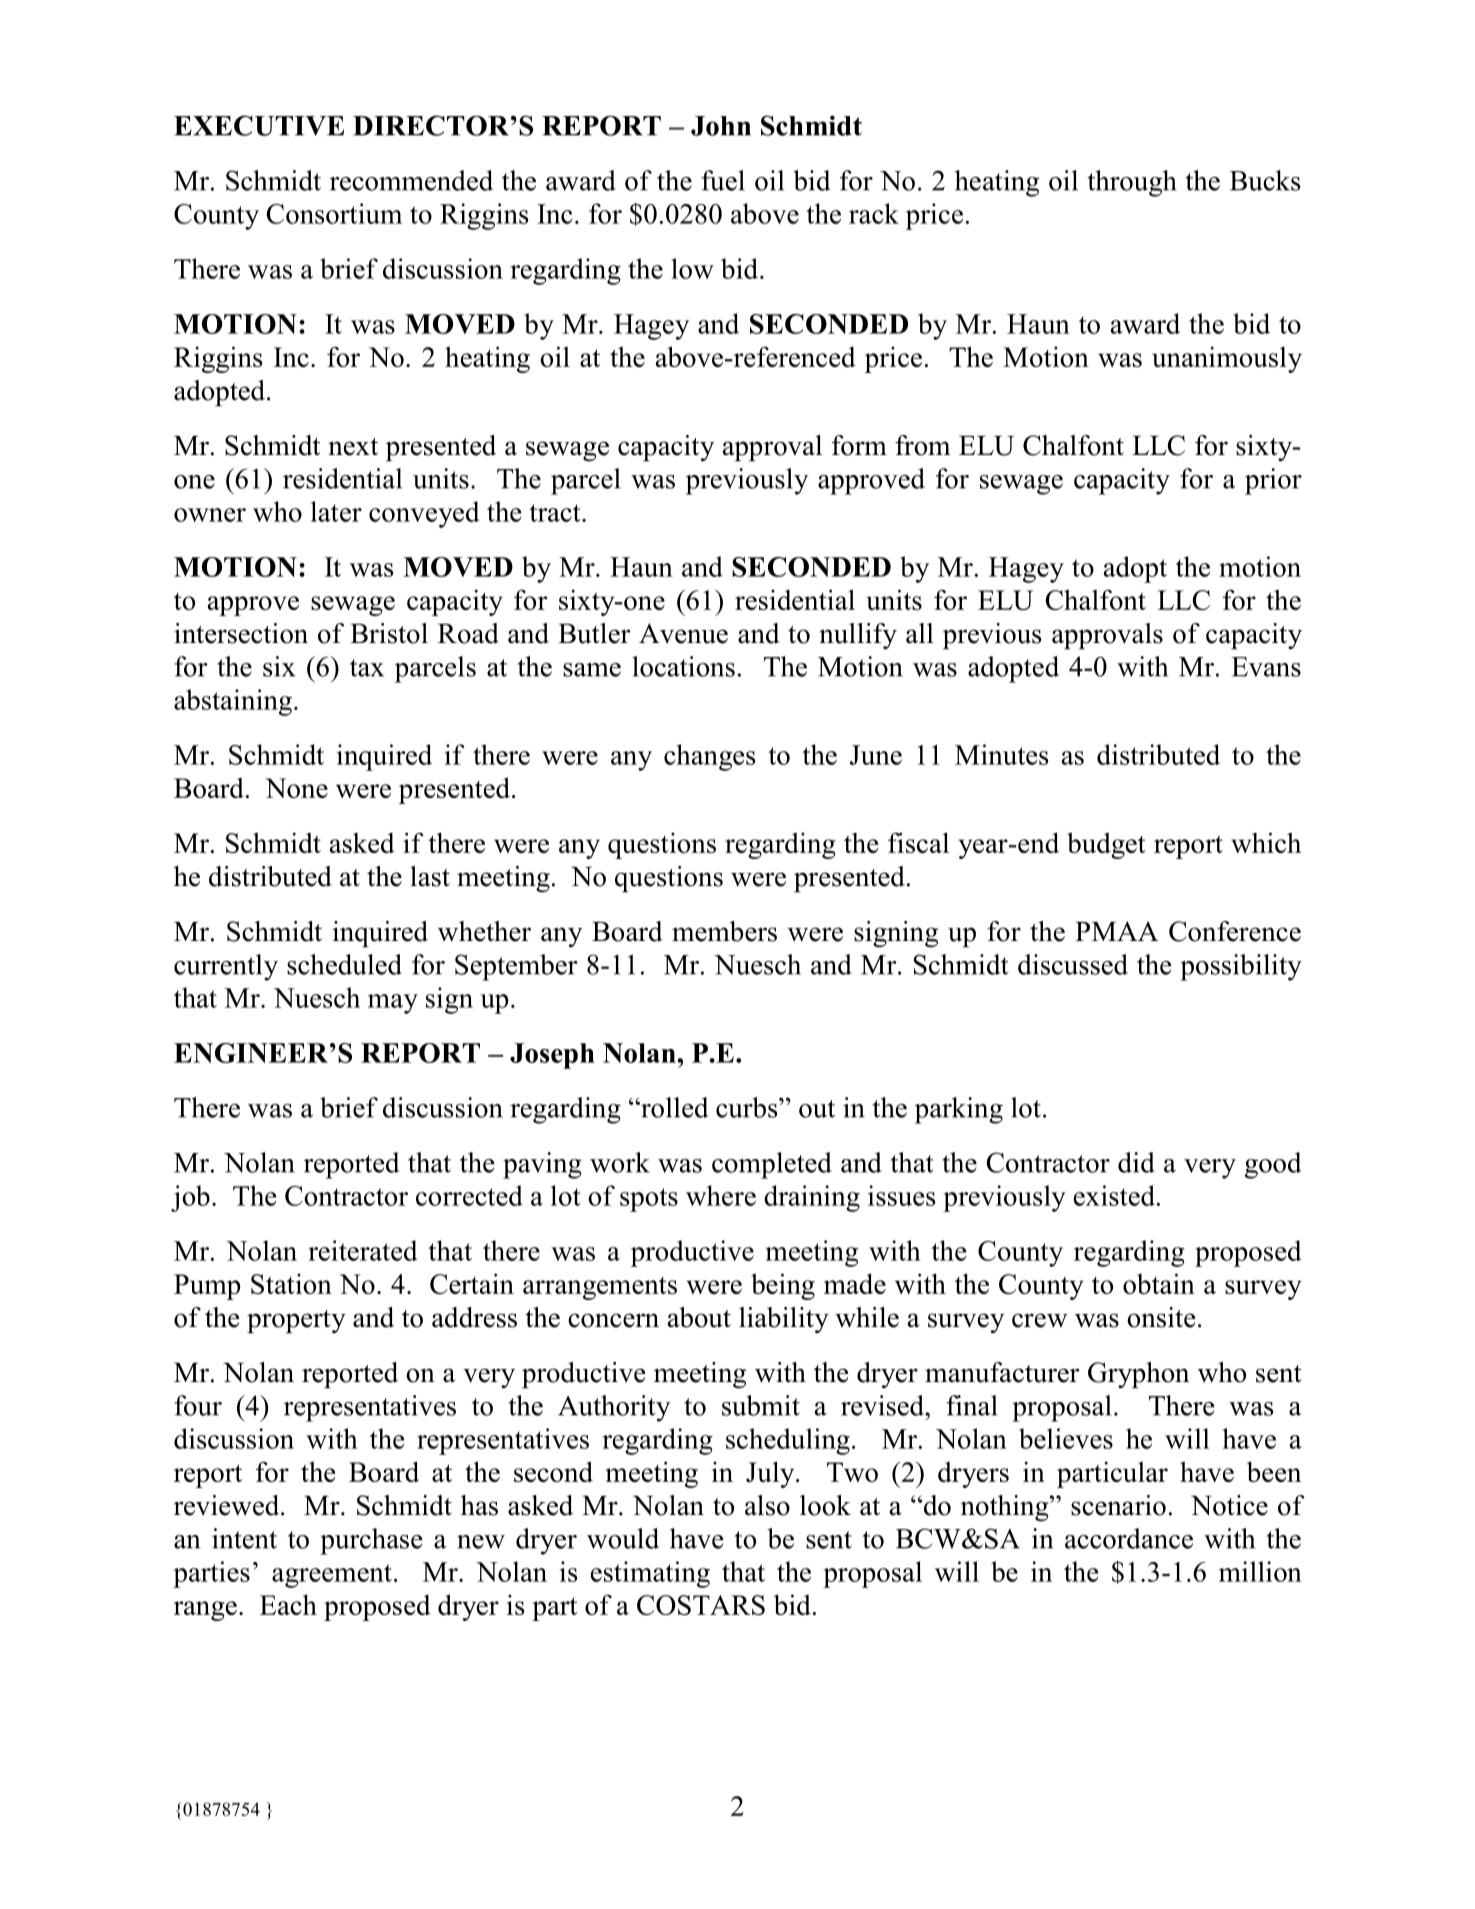 The height and width of the screenshot is (1909, 1475). Describe the element at coordinates (389, 633) in the screenshot. I see `Bristol` at that location.
